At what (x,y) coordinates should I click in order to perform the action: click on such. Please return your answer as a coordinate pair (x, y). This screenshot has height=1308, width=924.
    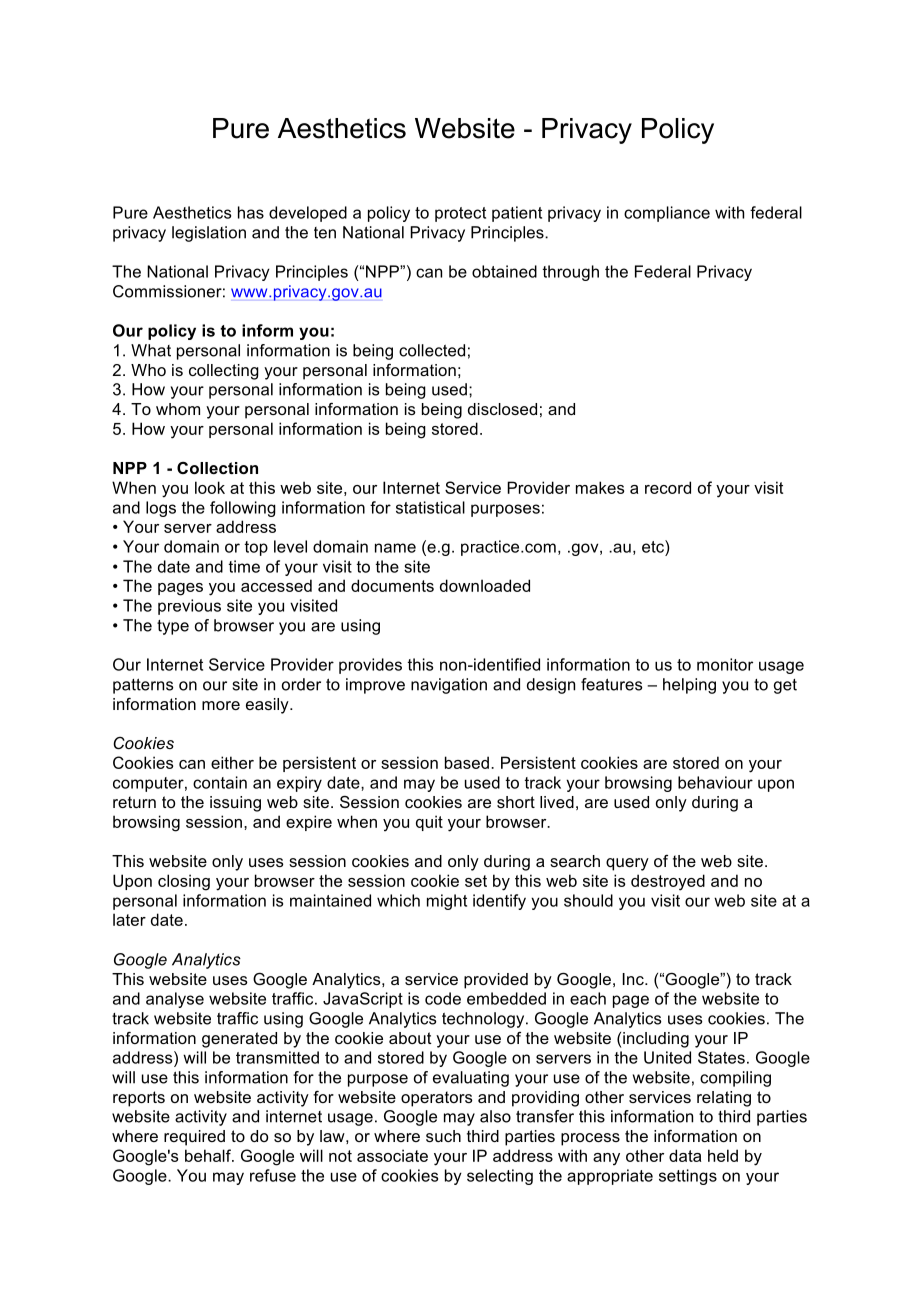
    Looking at the image, I should click on (443, 1136).
